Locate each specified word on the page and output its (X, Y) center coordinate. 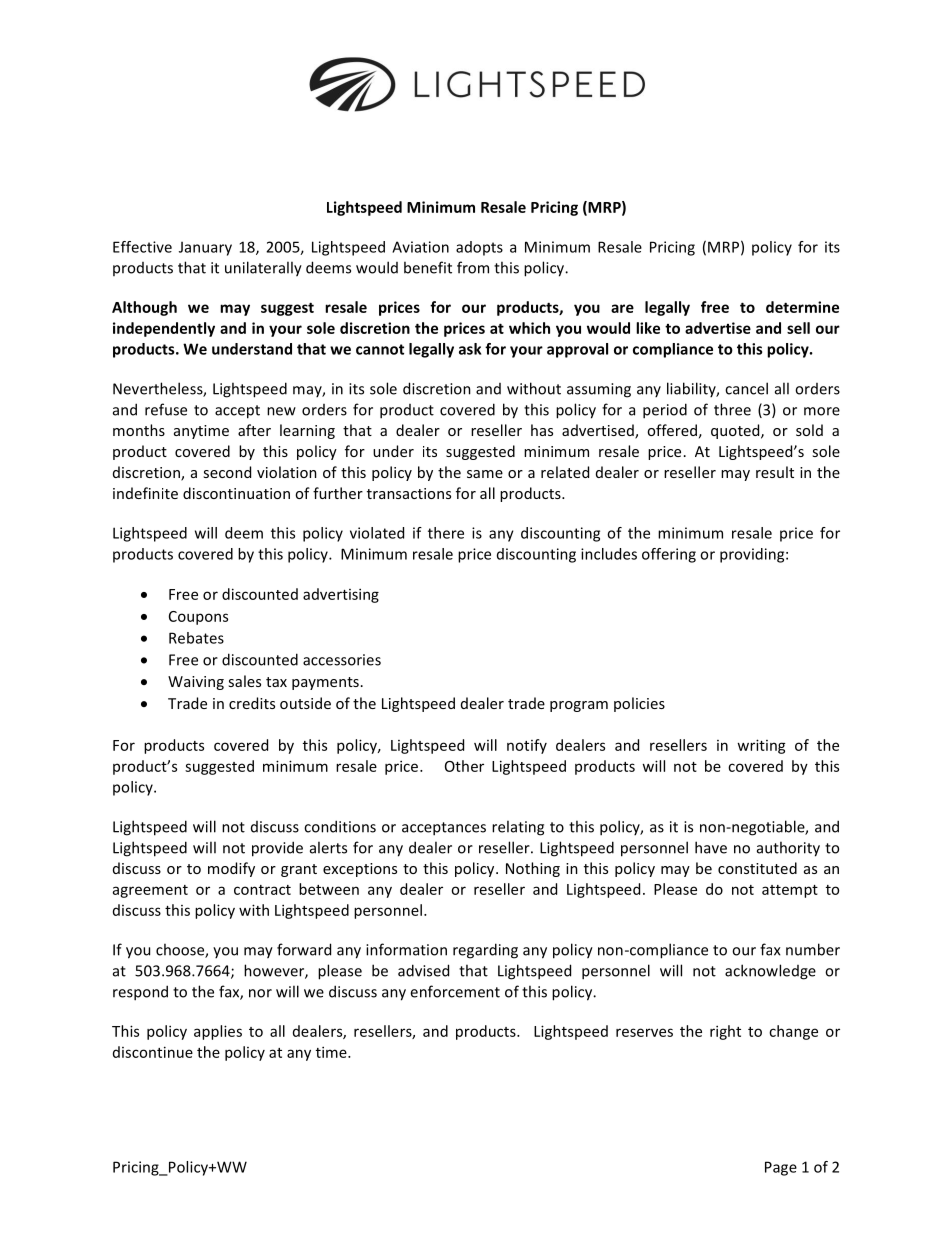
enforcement (455, 991)
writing (761, 746)
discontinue (153, 1052)
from (473, 267)
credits (252, 703)
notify (527, 746)
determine (802, 307)
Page (781, 1168)
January (205, 248)
